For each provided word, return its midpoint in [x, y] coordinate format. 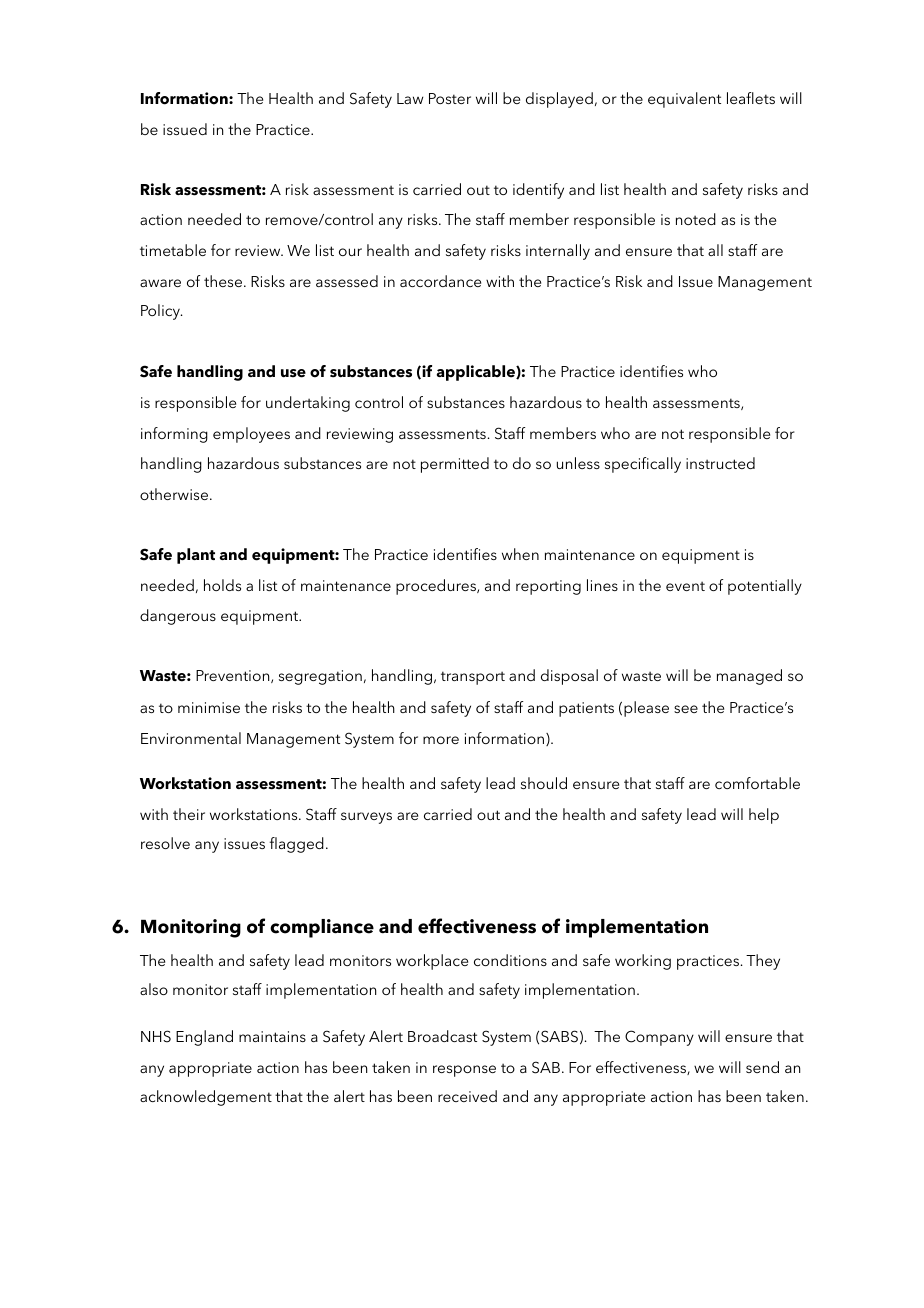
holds [222, 585]
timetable [173, 250]
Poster [450, 98]
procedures [437, 587]
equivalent [684, 100]
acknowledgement [206, 1098]
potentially [765, 587]
